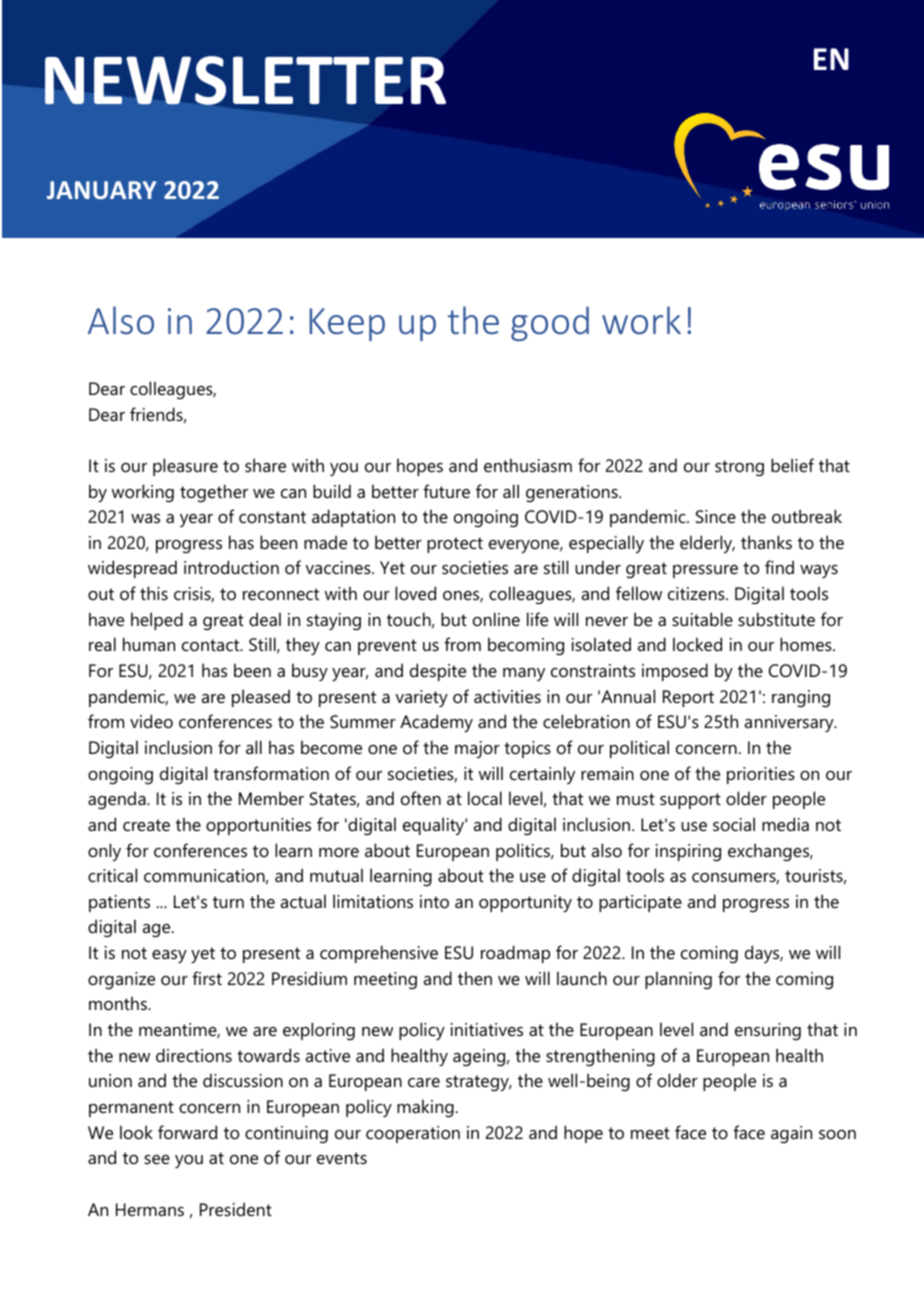 This screenshot has width=924, height=1308. What do you see at coordinates (245, 80) in the screenshot?
I see `NEWSLETTER` at bounding box center [245, 80].
